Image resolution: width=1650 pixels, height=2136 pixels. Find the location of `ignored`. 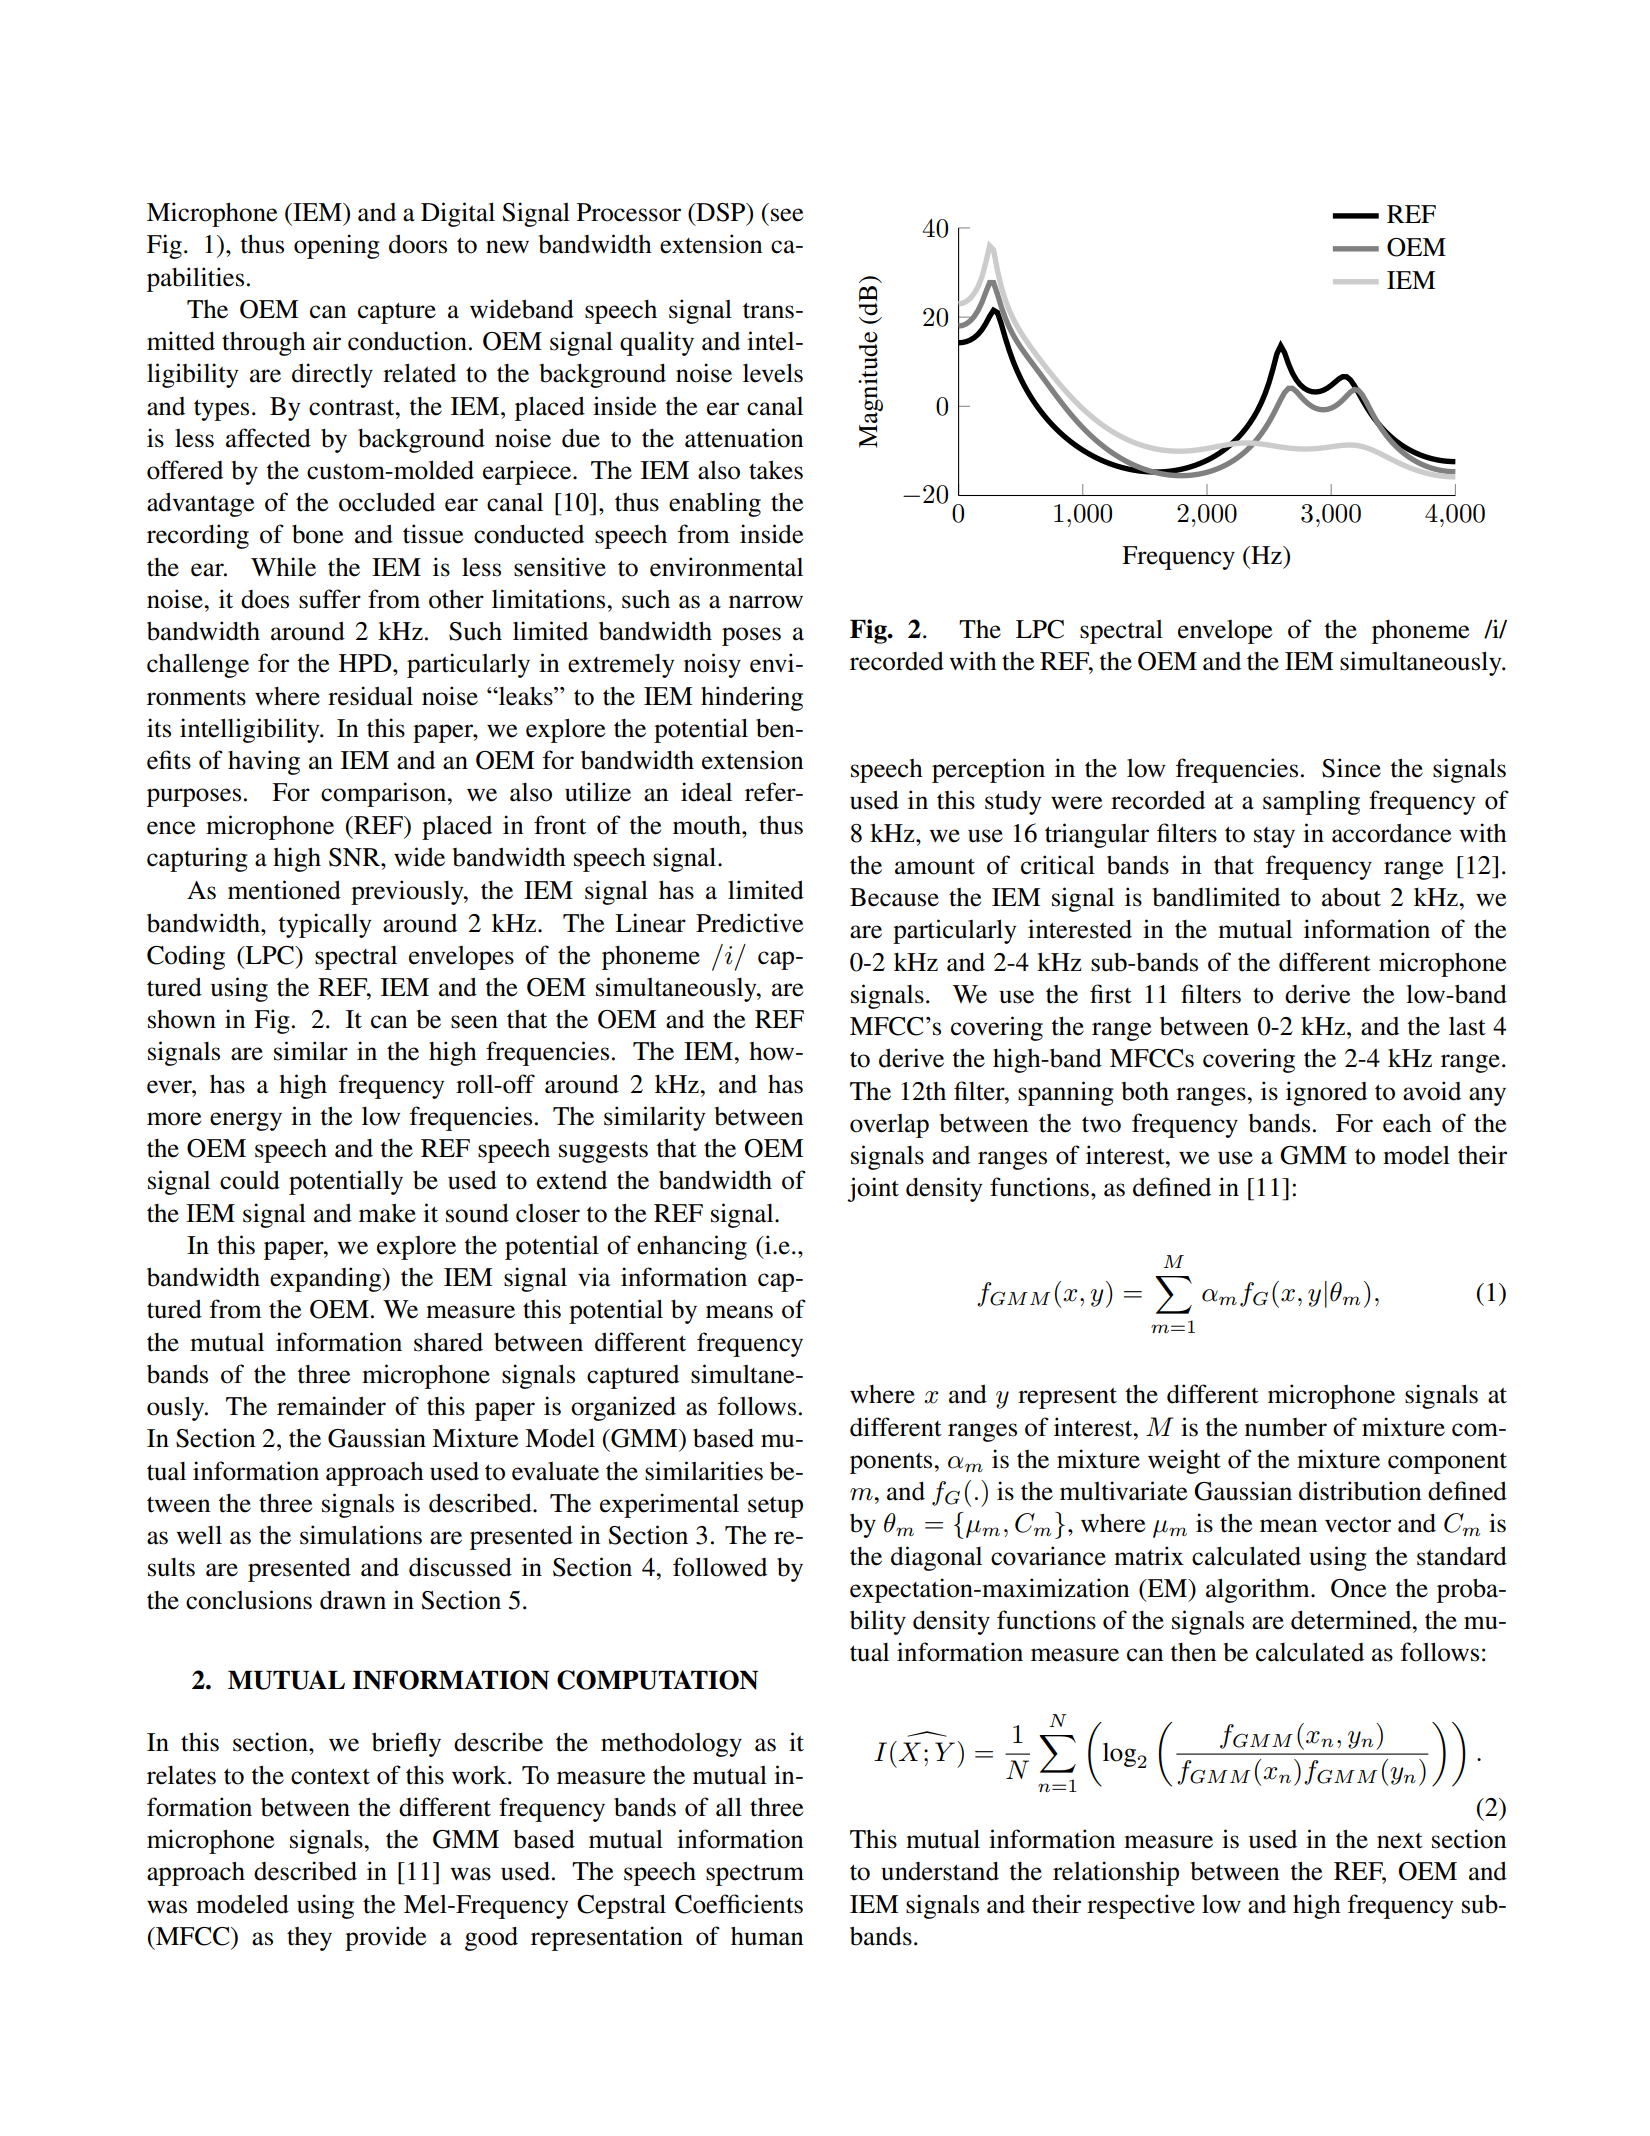

ignored is located at coordinates (1326, 1093).
